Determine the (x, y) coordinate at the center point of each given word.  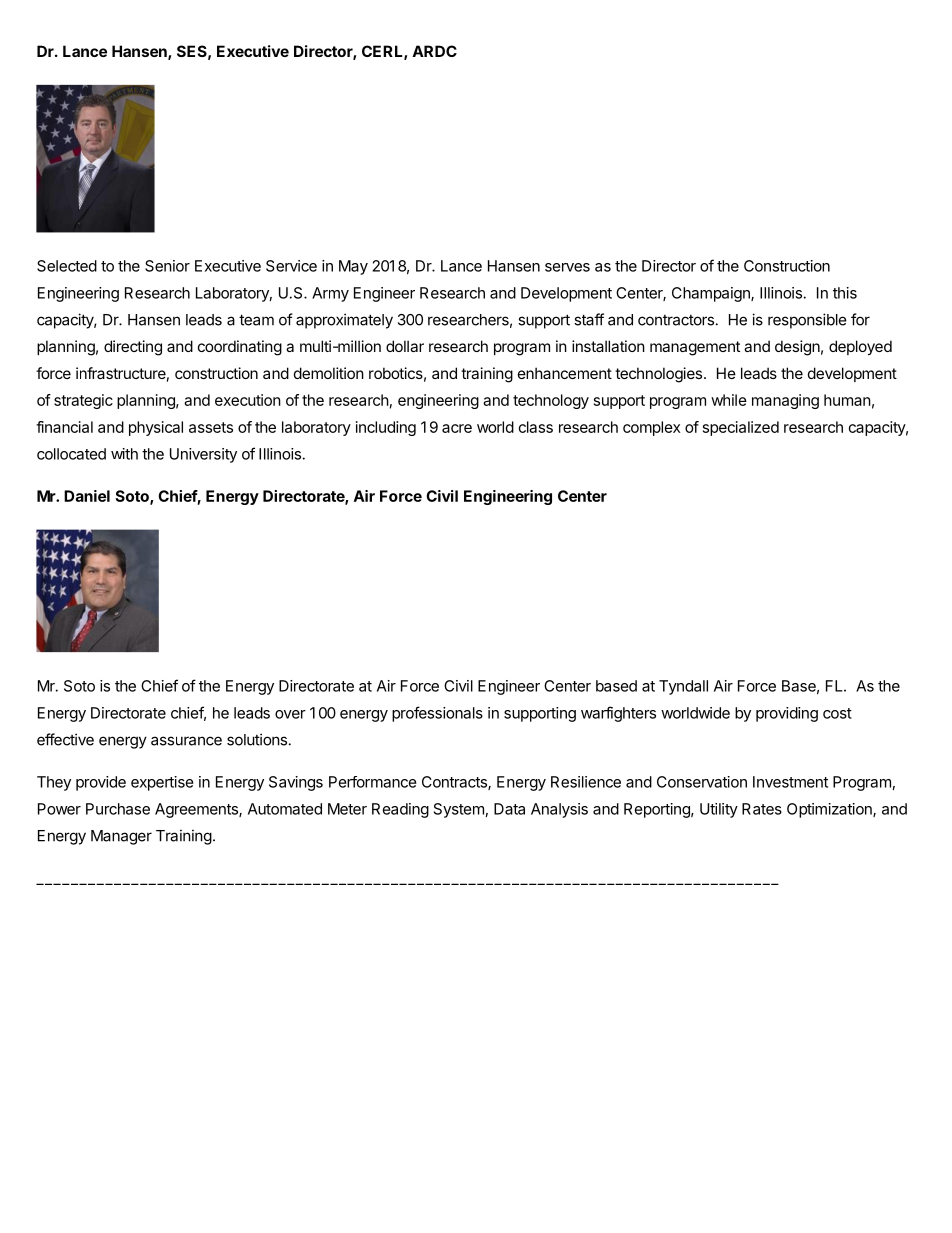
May (353, 267)
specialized (741, 428)
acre (457, 428)
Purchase (118, 809)
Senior (167, 266)
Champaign (712, 294)
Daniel (87, 496)
